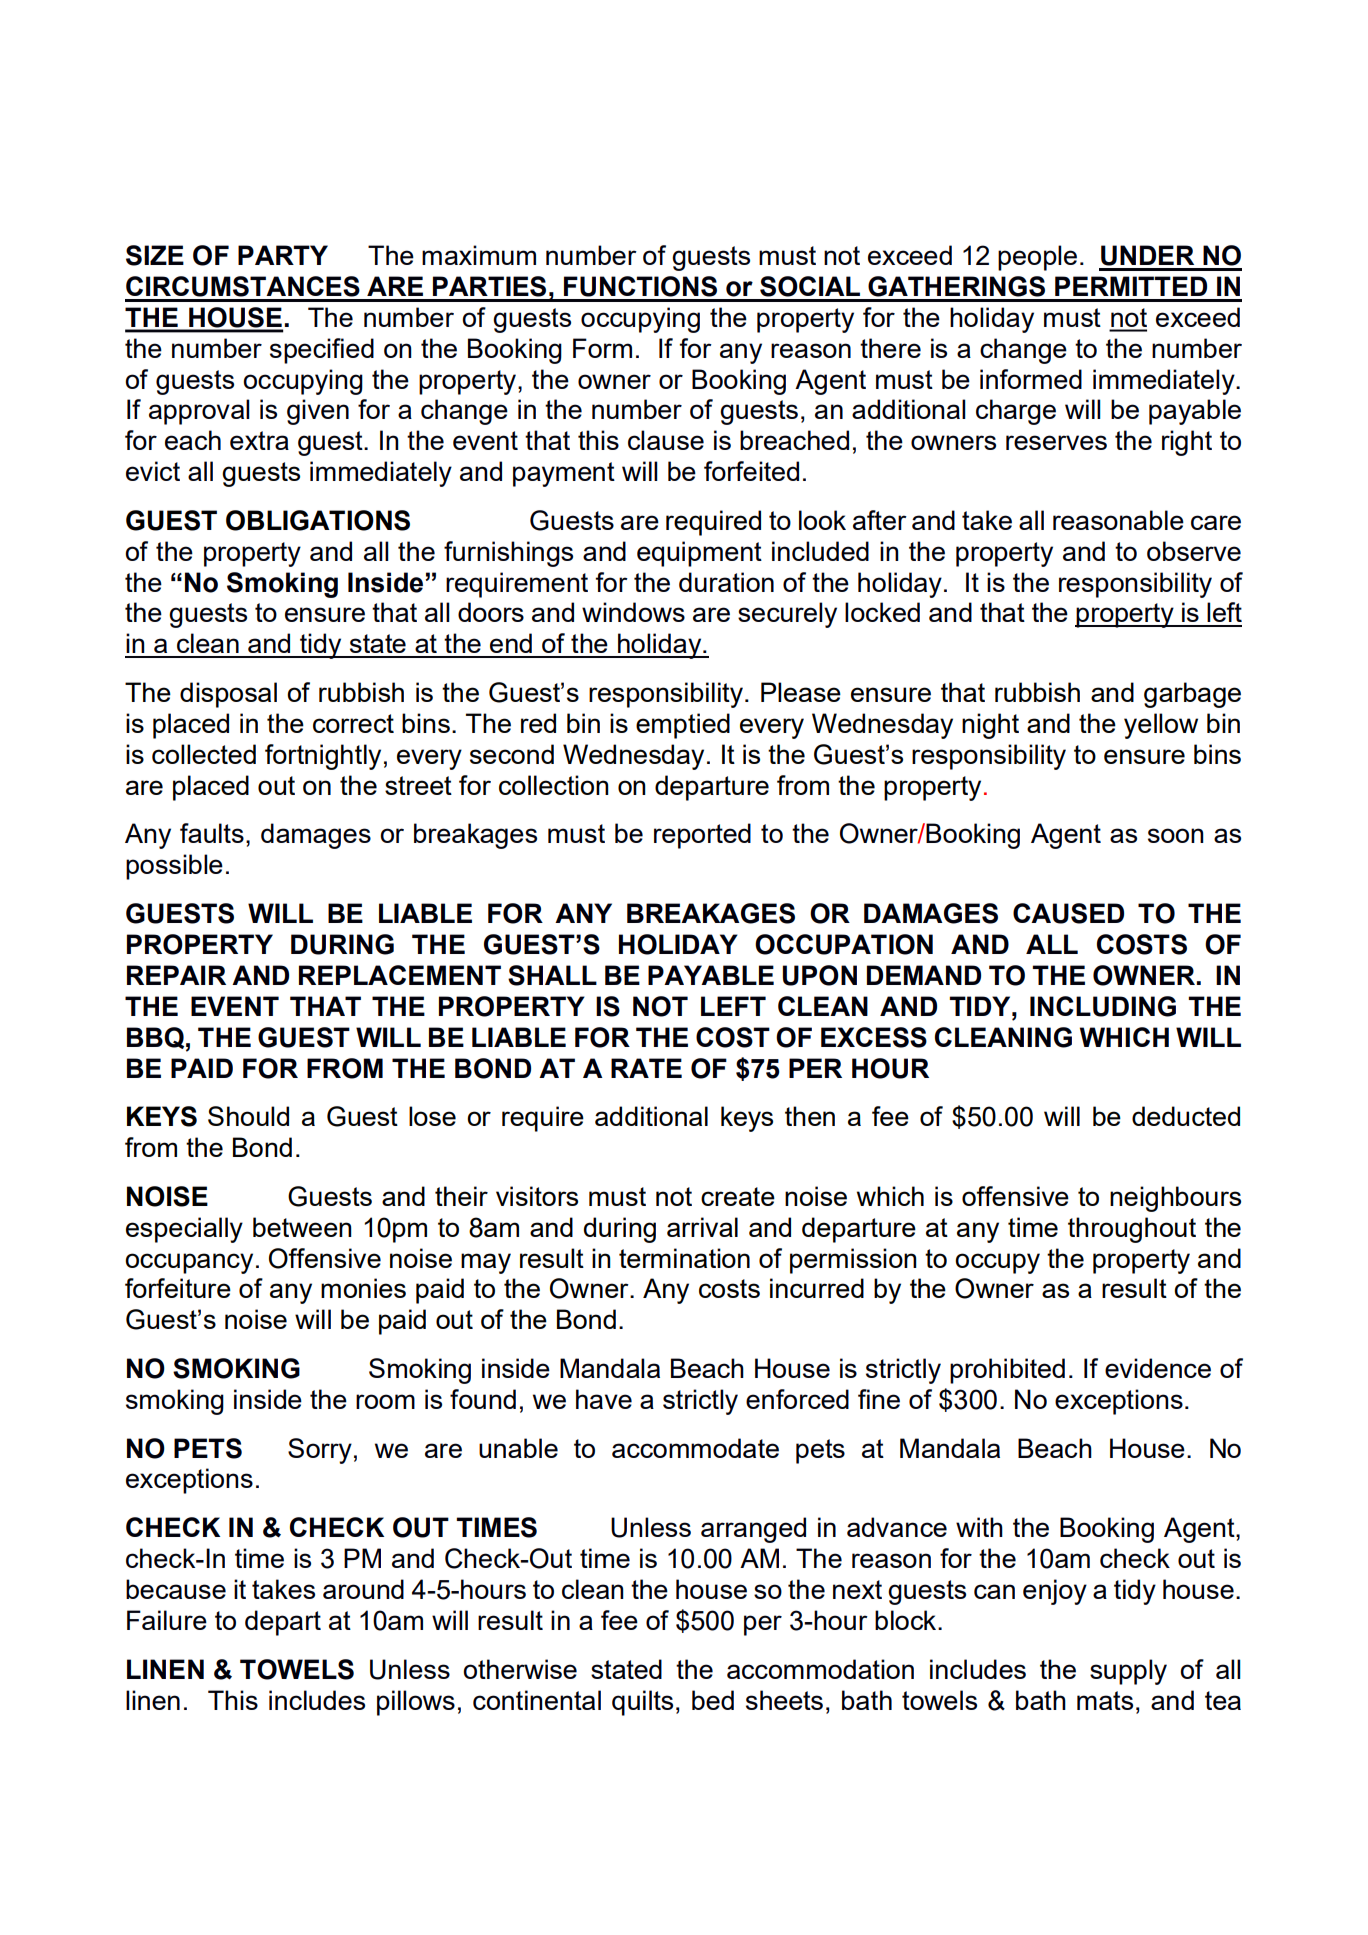 The width and height of the image is (1368, 1935). I want to click on evidence, so click(1158, 1368).
